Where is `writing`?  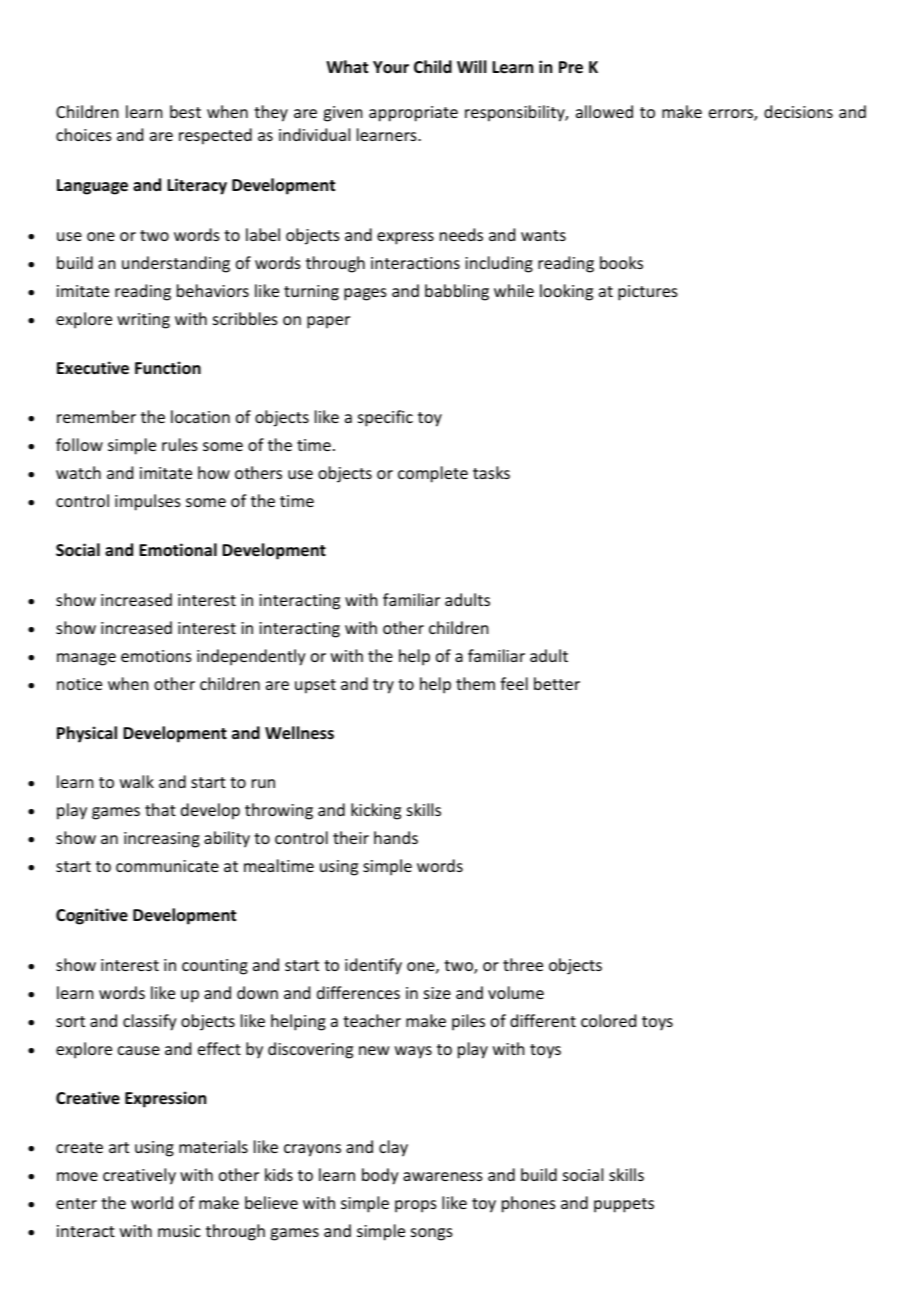
writing is located at coordinates (143, 321).
